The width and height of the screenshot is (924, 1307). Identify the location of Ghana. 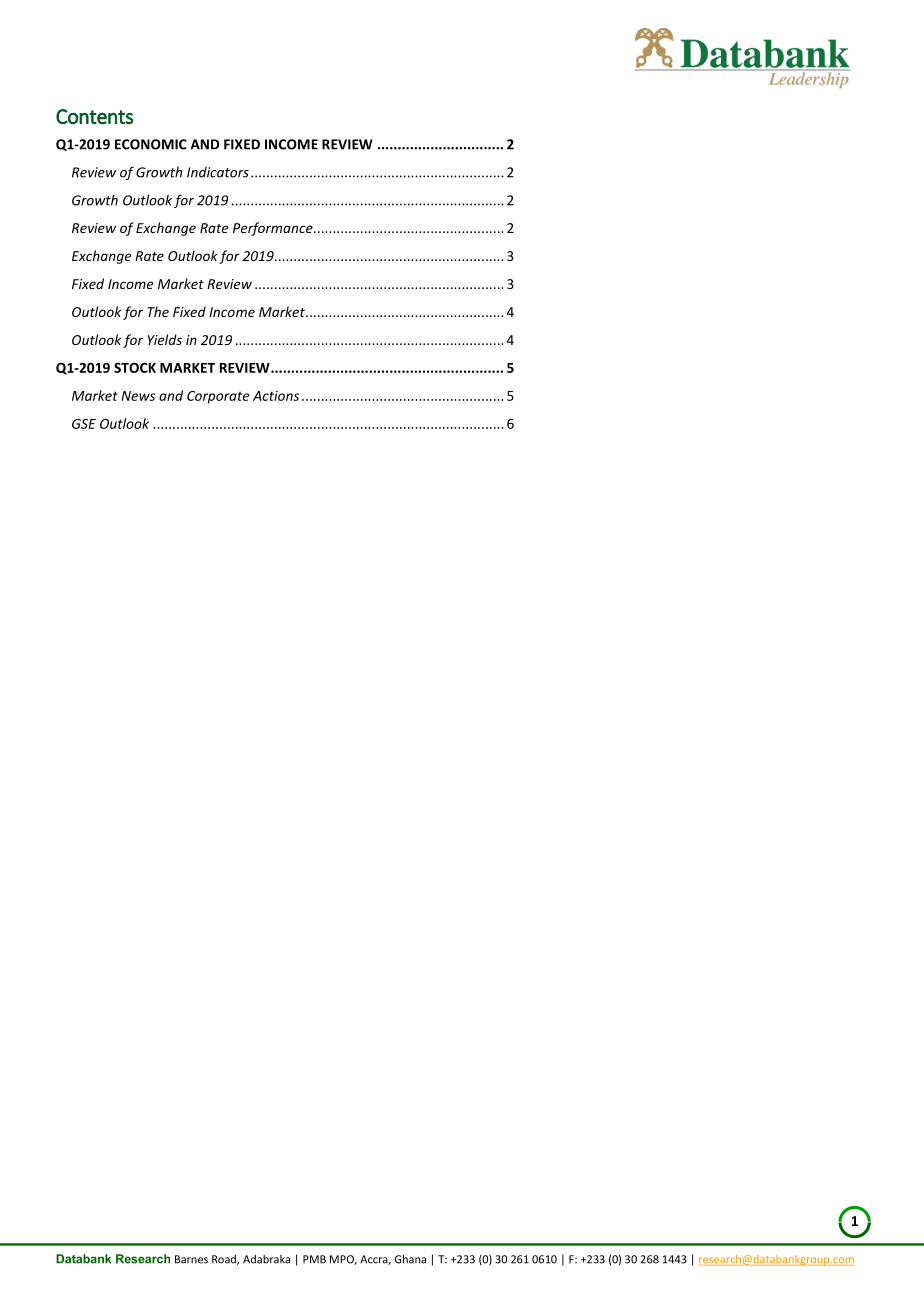
(410, 1259).
